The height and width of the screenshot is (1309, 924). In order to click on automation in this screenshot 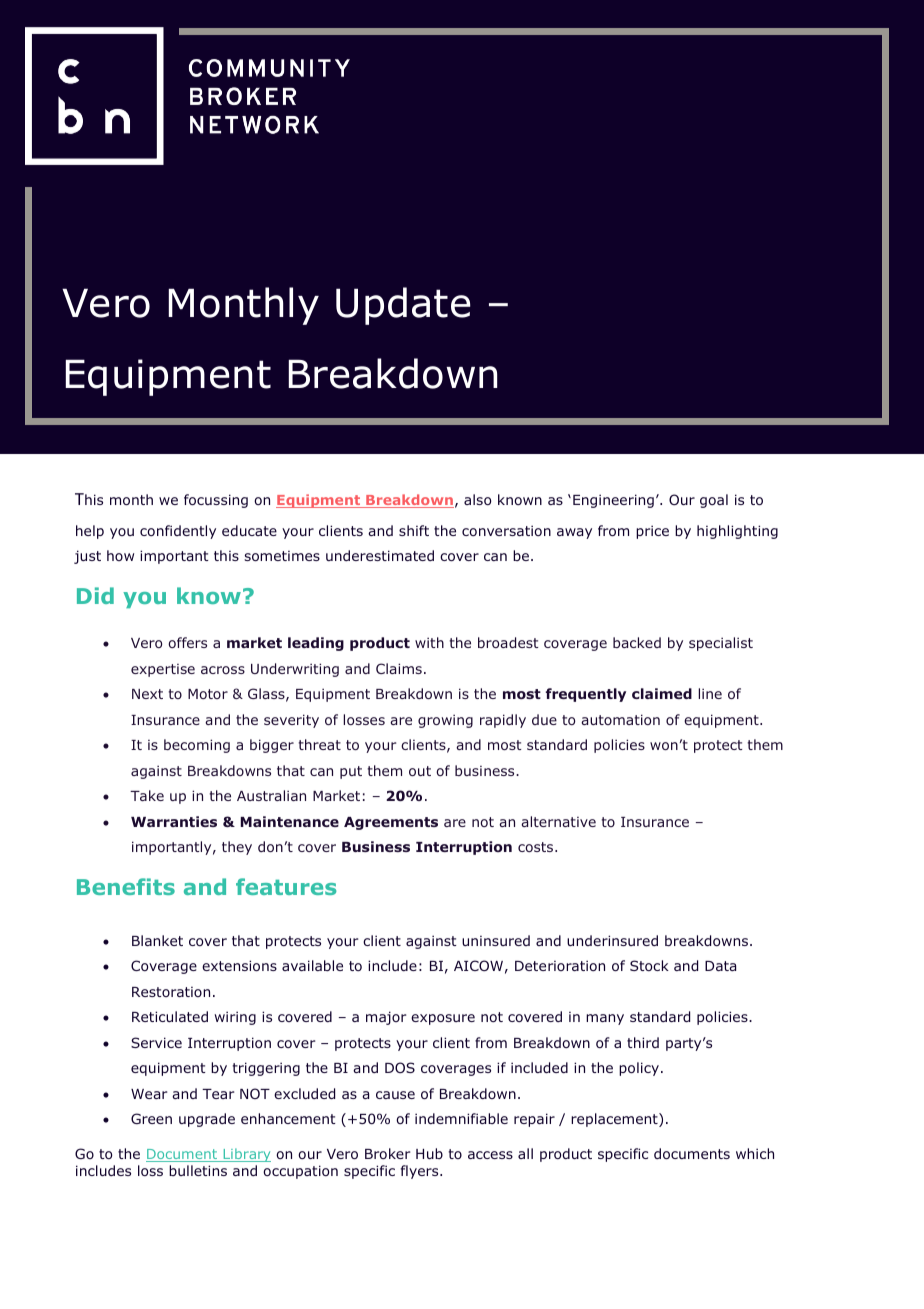, I will do `click(620, 719)`.
